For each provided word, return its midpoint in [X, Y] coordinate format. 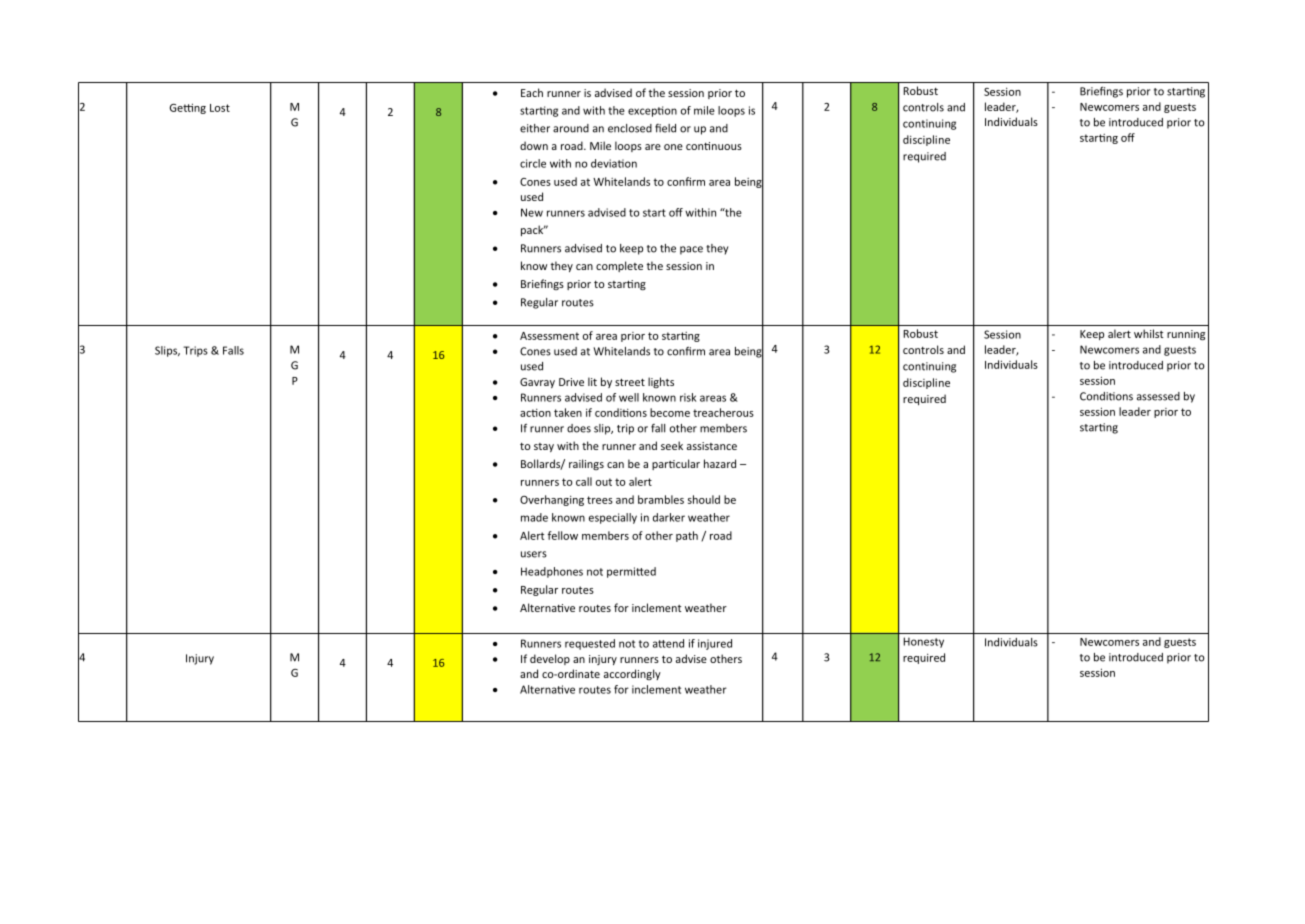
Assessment [549, 336]
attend [668, 643]
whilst [1149, 333]
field [665, 128]
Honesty [923, 642]
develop [550, 659]
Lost [220, 108]
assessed [1158, 396]
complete [619, 266]
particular [676, 464]
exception [652, 111]
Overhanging [552, 500]
